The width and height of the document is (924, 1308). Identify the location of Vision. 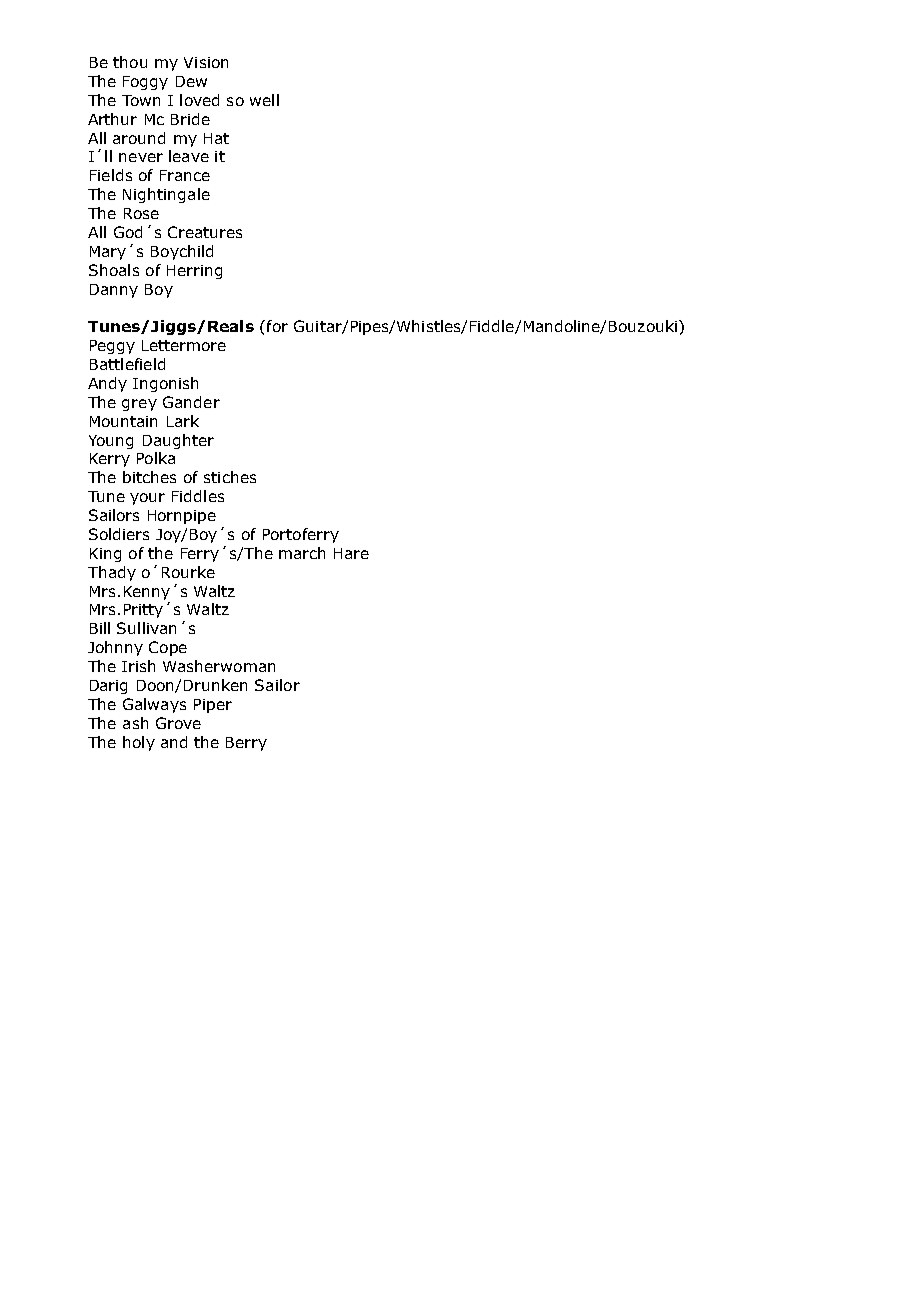
(206, 62).
